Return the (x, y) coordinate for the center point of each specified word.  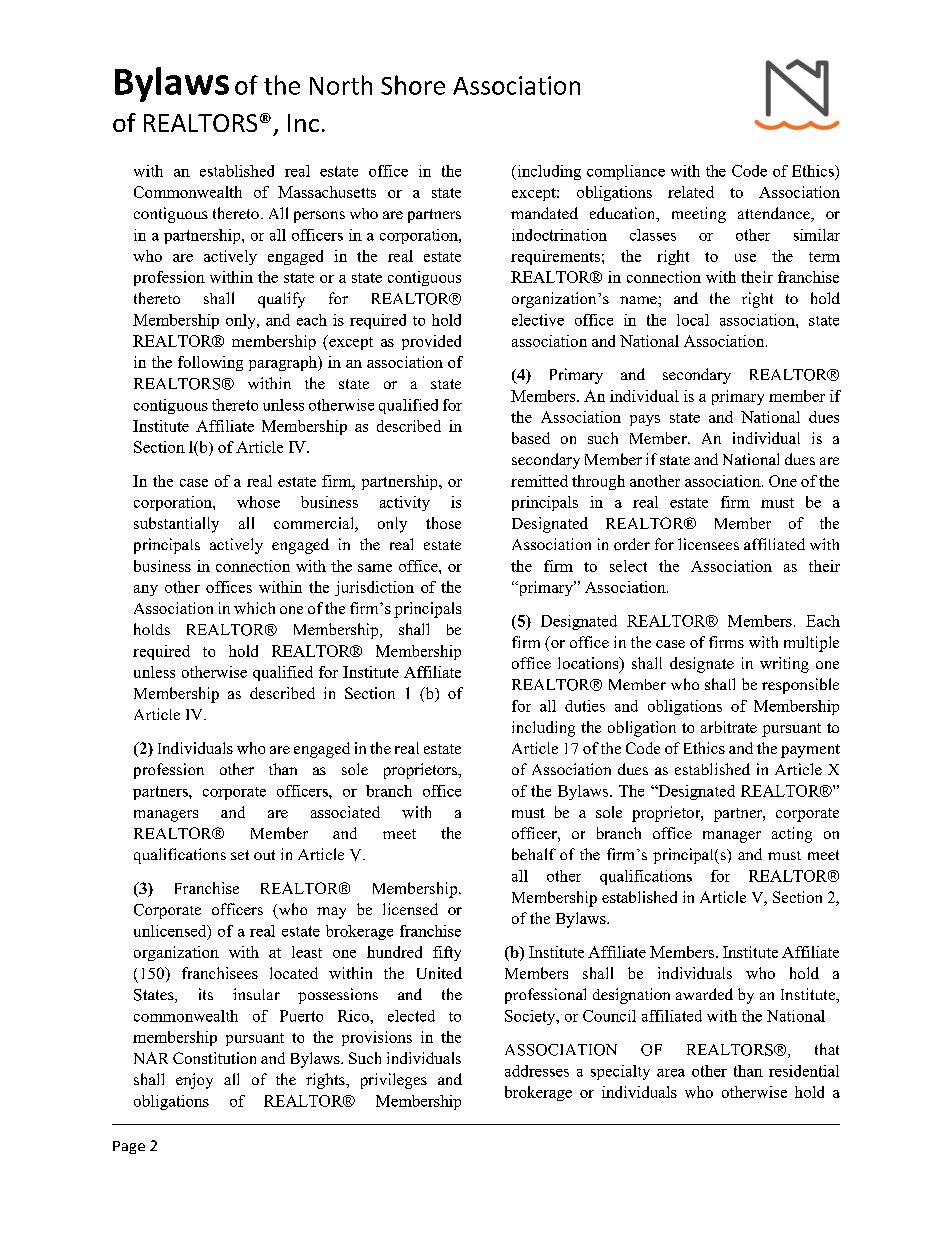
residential (804, 1071)
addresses (537, 1071)
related (691, 192)
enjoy (194, 1081)
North (341, 85)
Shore (413, 85)
